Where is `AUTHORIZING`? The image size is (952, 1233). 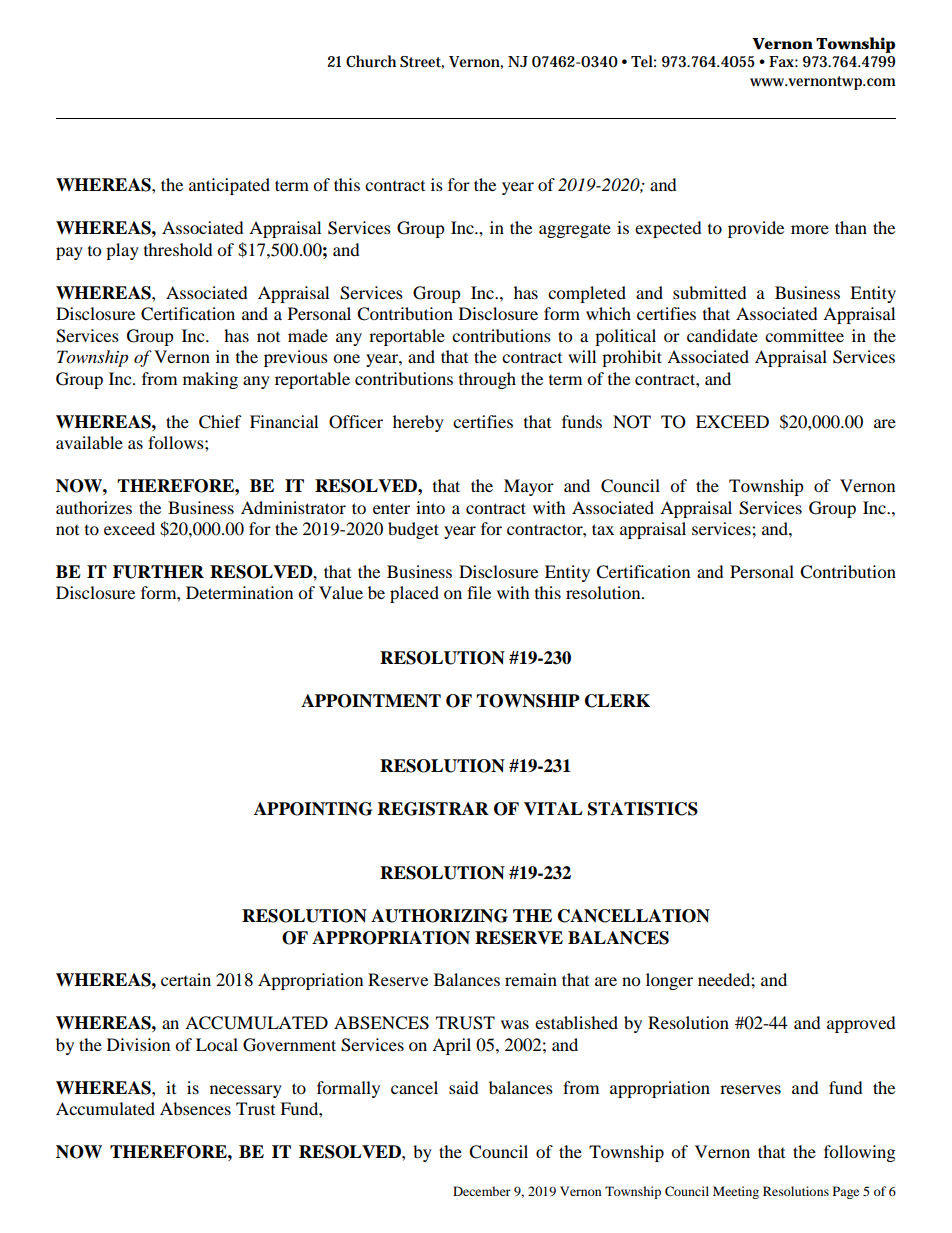 AUTHORIZING is located at coordinates (439, 916).
